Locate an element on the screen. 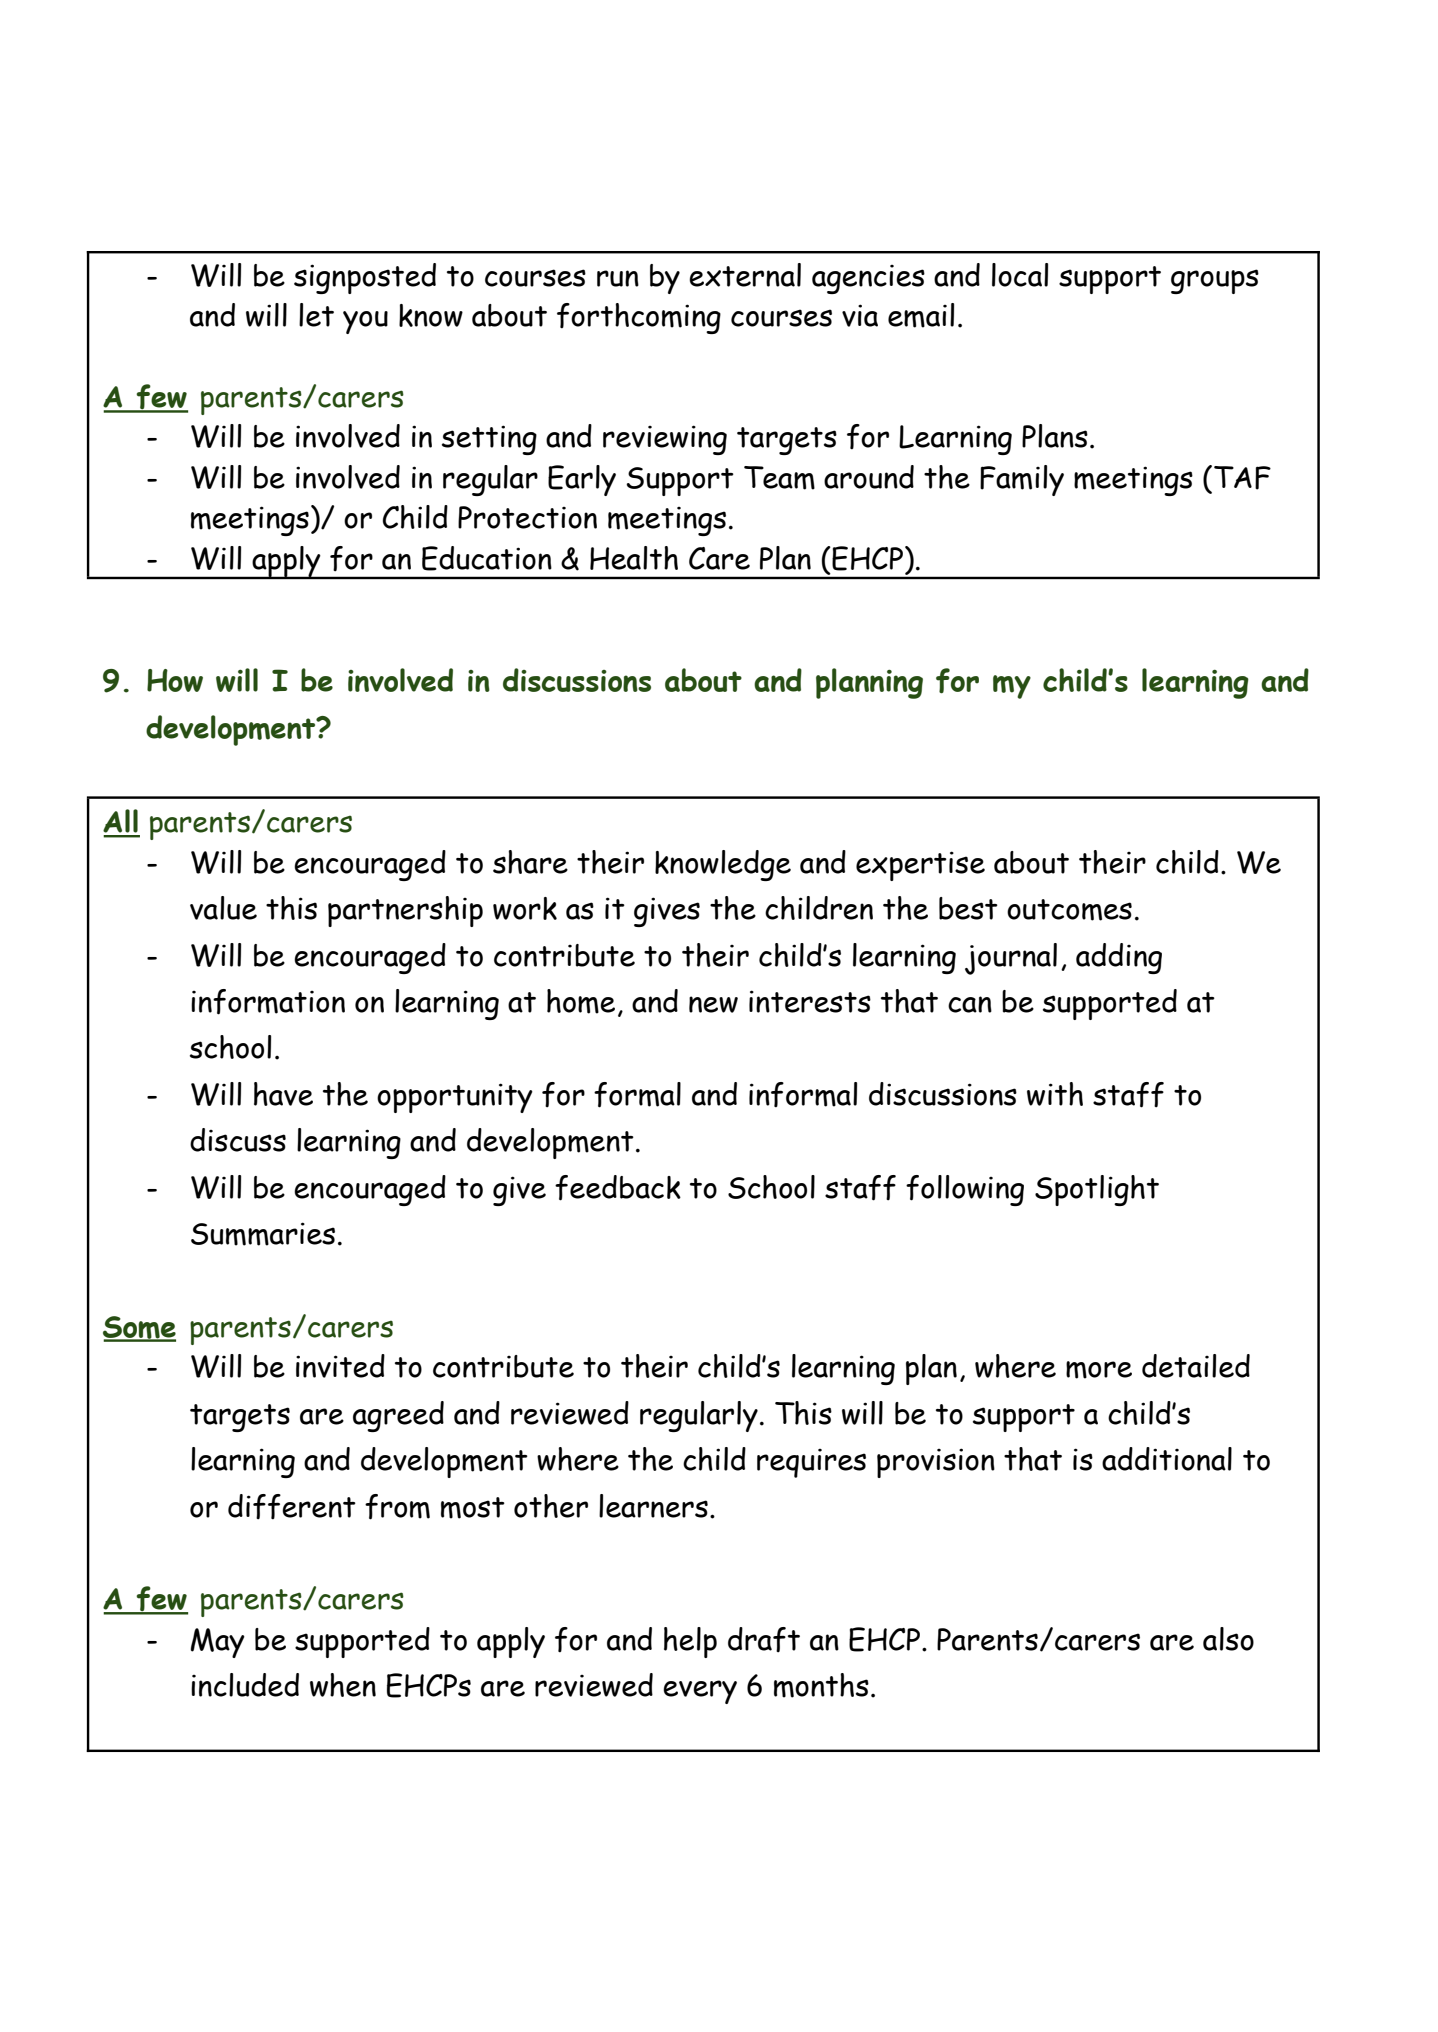 The width and height of the screenshot is (1438, 2032). share is located at coordinates (530, 862).
